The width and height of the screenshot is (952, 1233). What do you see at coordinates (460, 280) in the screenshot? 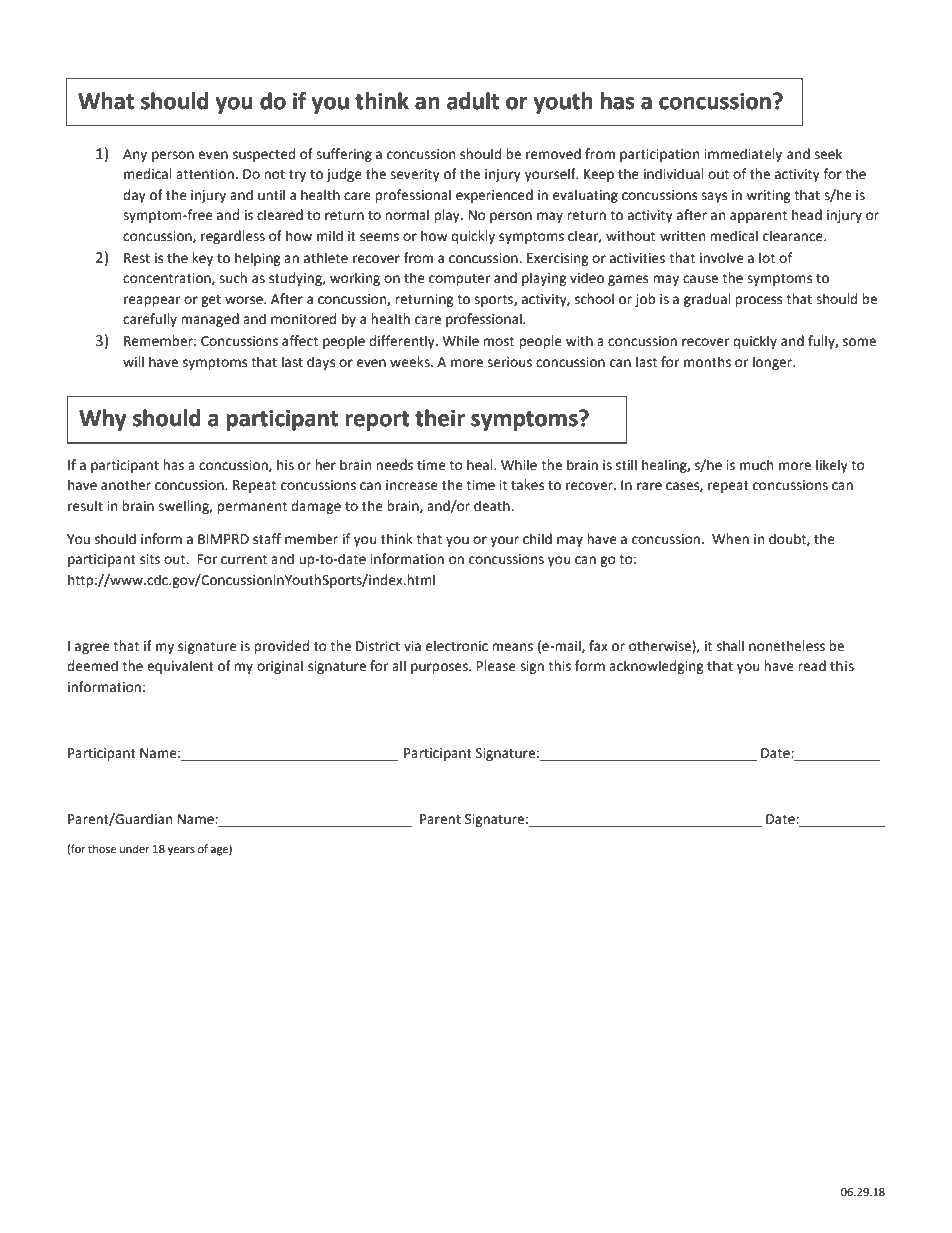
I see `computer` at bounding box center [460, 280].
